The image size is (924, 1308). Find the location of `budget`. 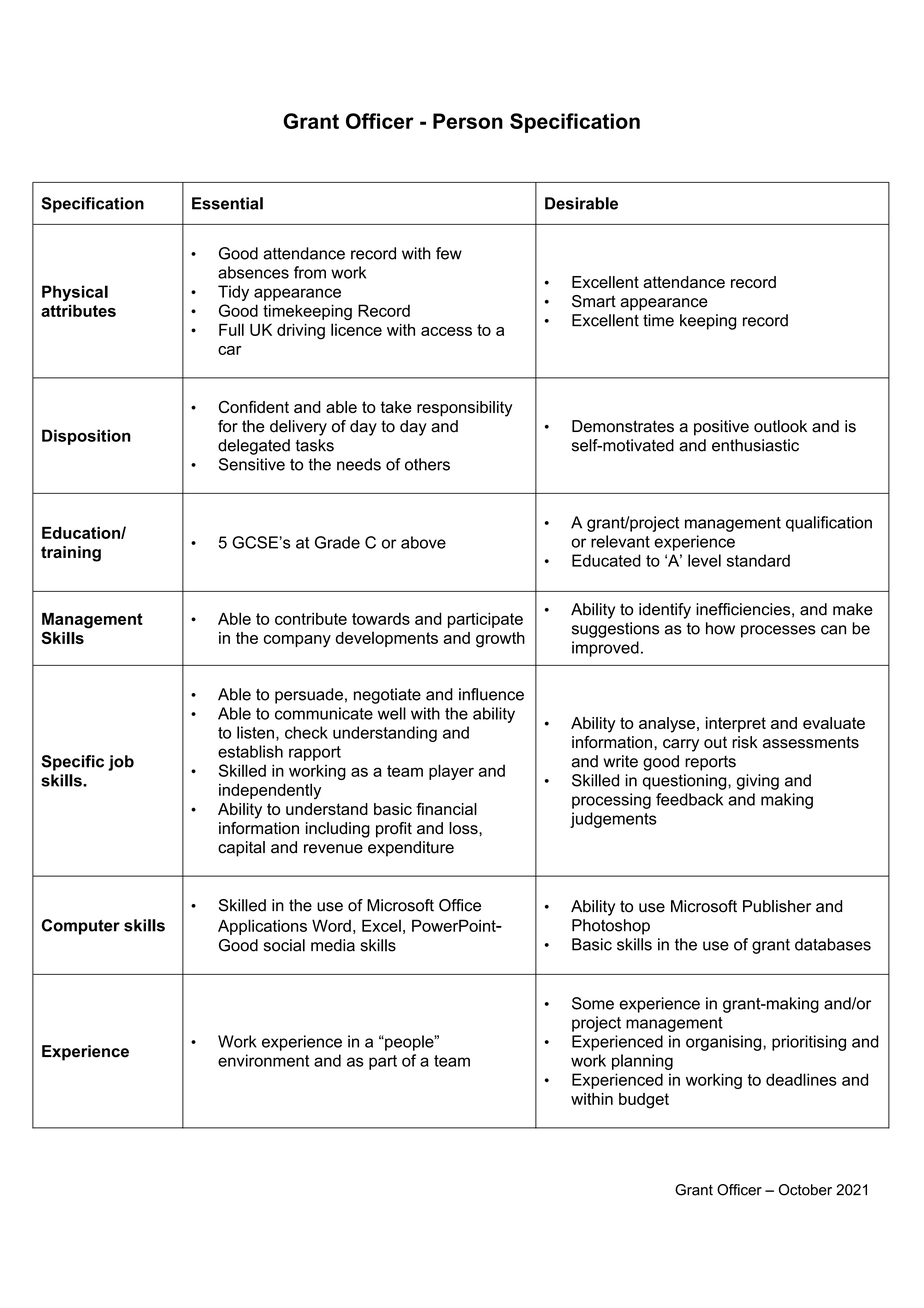

budget is located at coordinates (644, 1101).
